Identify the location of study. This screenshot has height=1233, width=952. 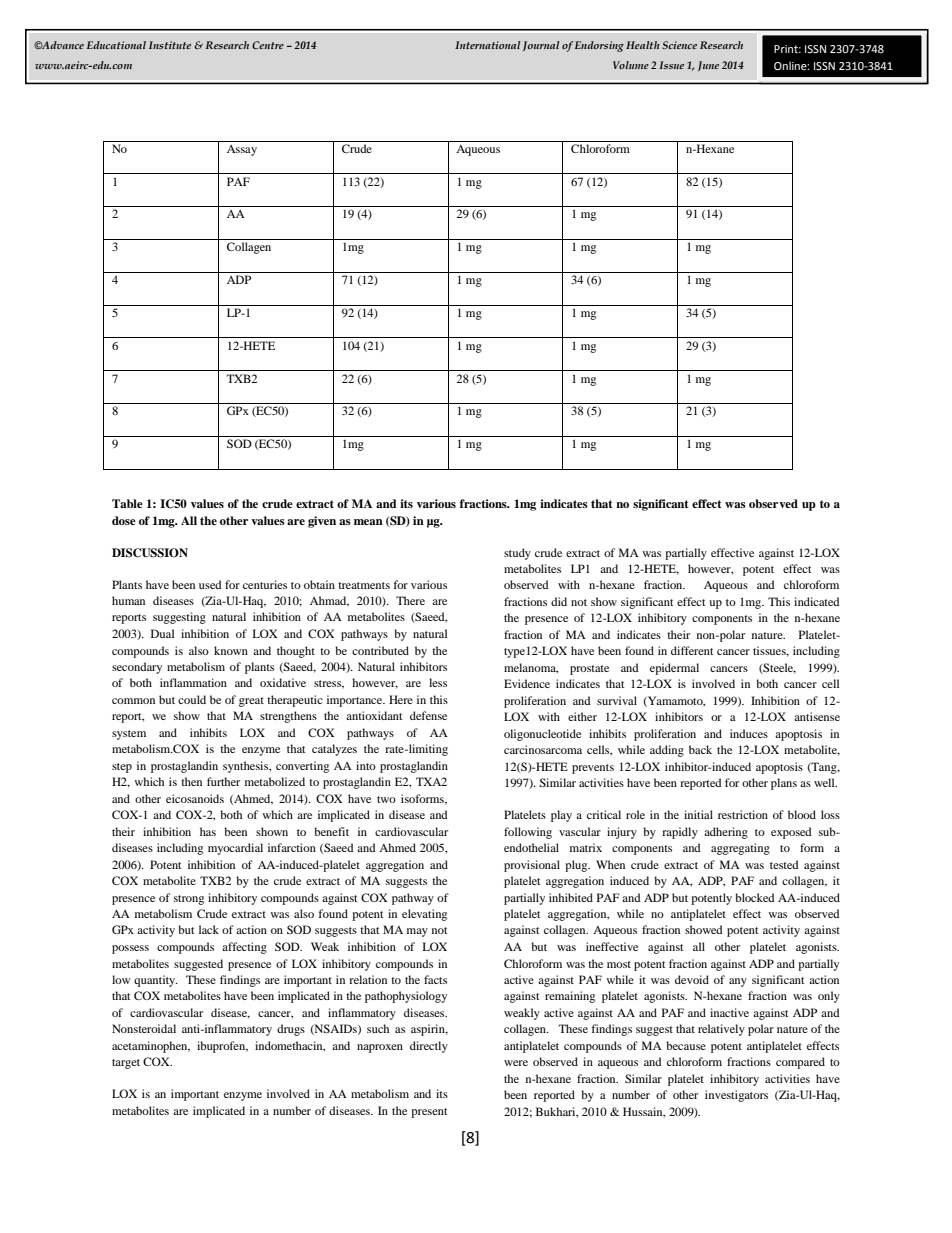
(517, 554).
